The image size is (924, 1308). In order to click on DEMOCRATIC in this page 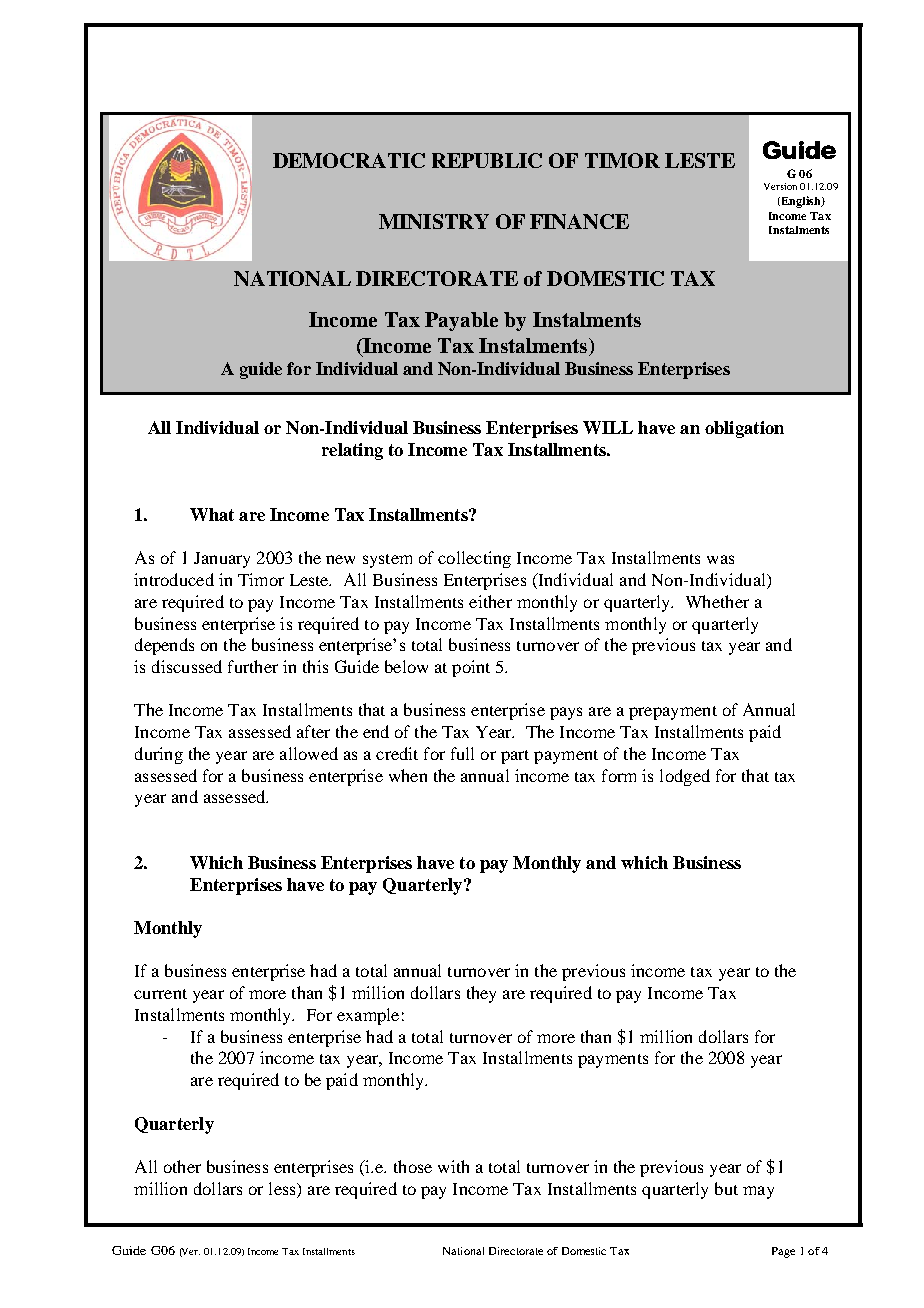, I will do `click(349, 160)`.
